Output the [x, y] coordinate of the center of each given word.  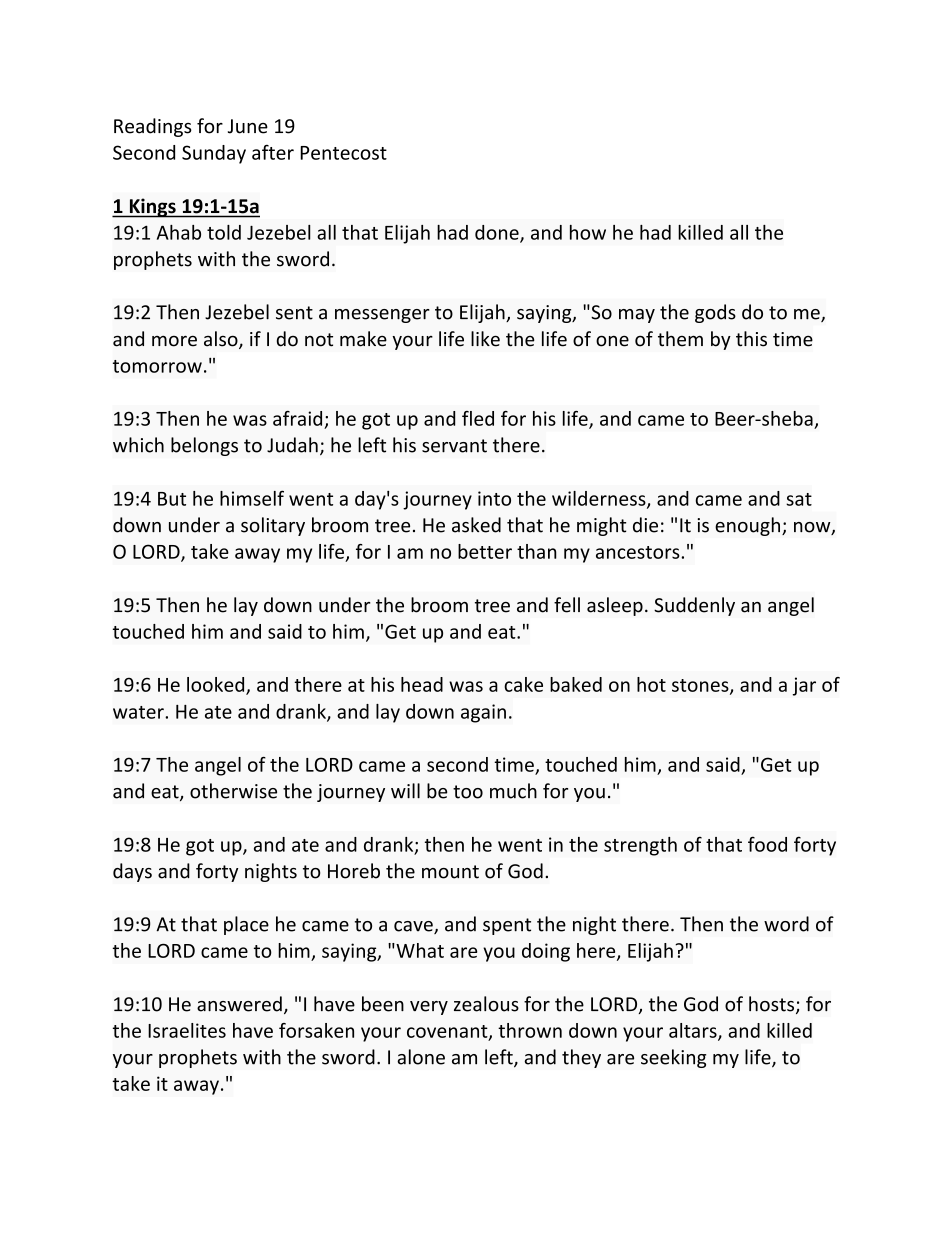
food [767, 844]
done [498, 233]
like [485, 339]
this [751, 339]
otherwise [233, 791]
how [588, 232]
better [485, 551]
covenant [448, 1032]
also [222, 340]
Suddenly [694, 606]
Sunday [214, 154]
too [468, 792]
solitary [273, 526]
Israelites [187, 1030]
